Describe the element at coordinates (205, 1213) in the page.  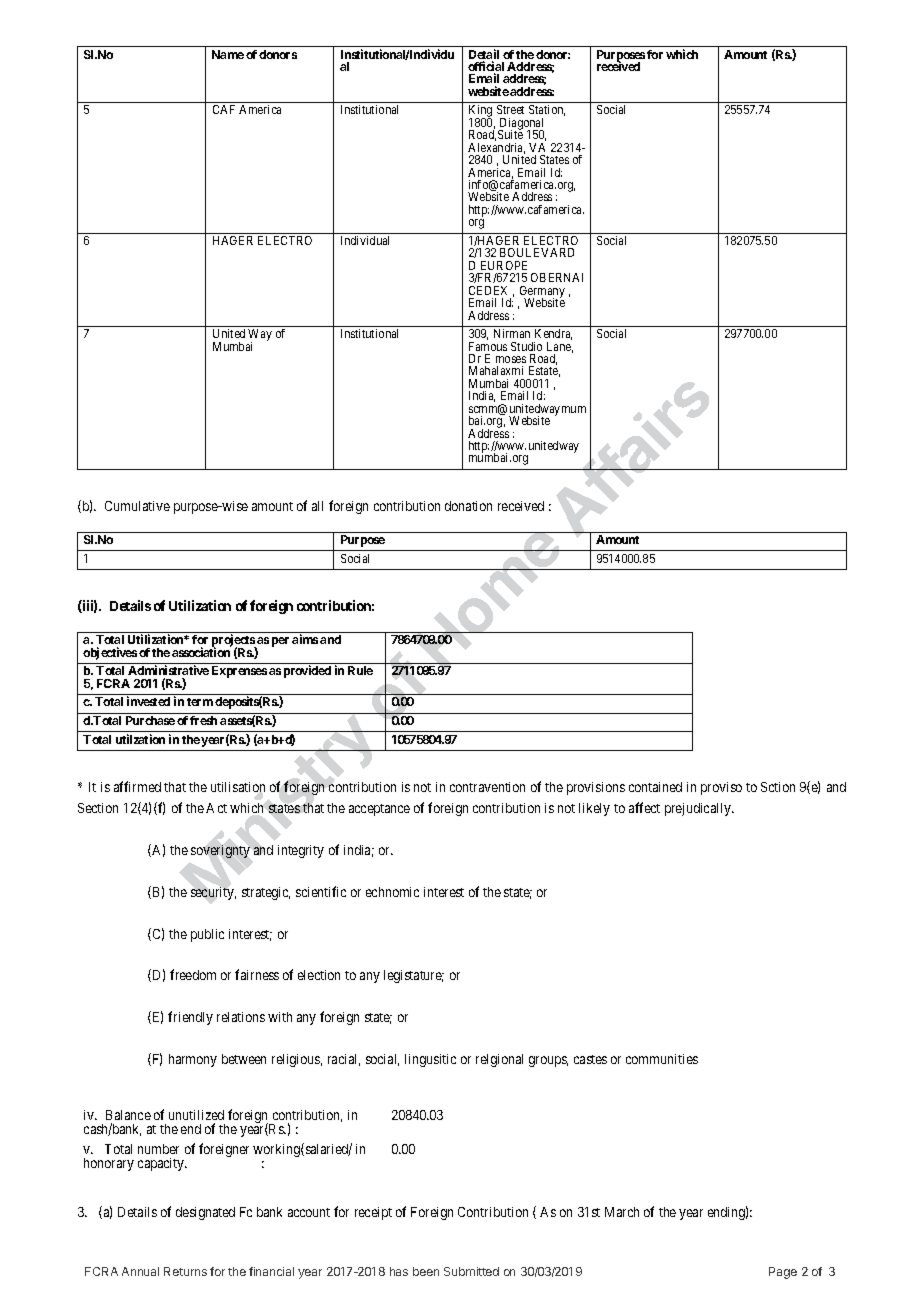
I see `designated` at that location.
